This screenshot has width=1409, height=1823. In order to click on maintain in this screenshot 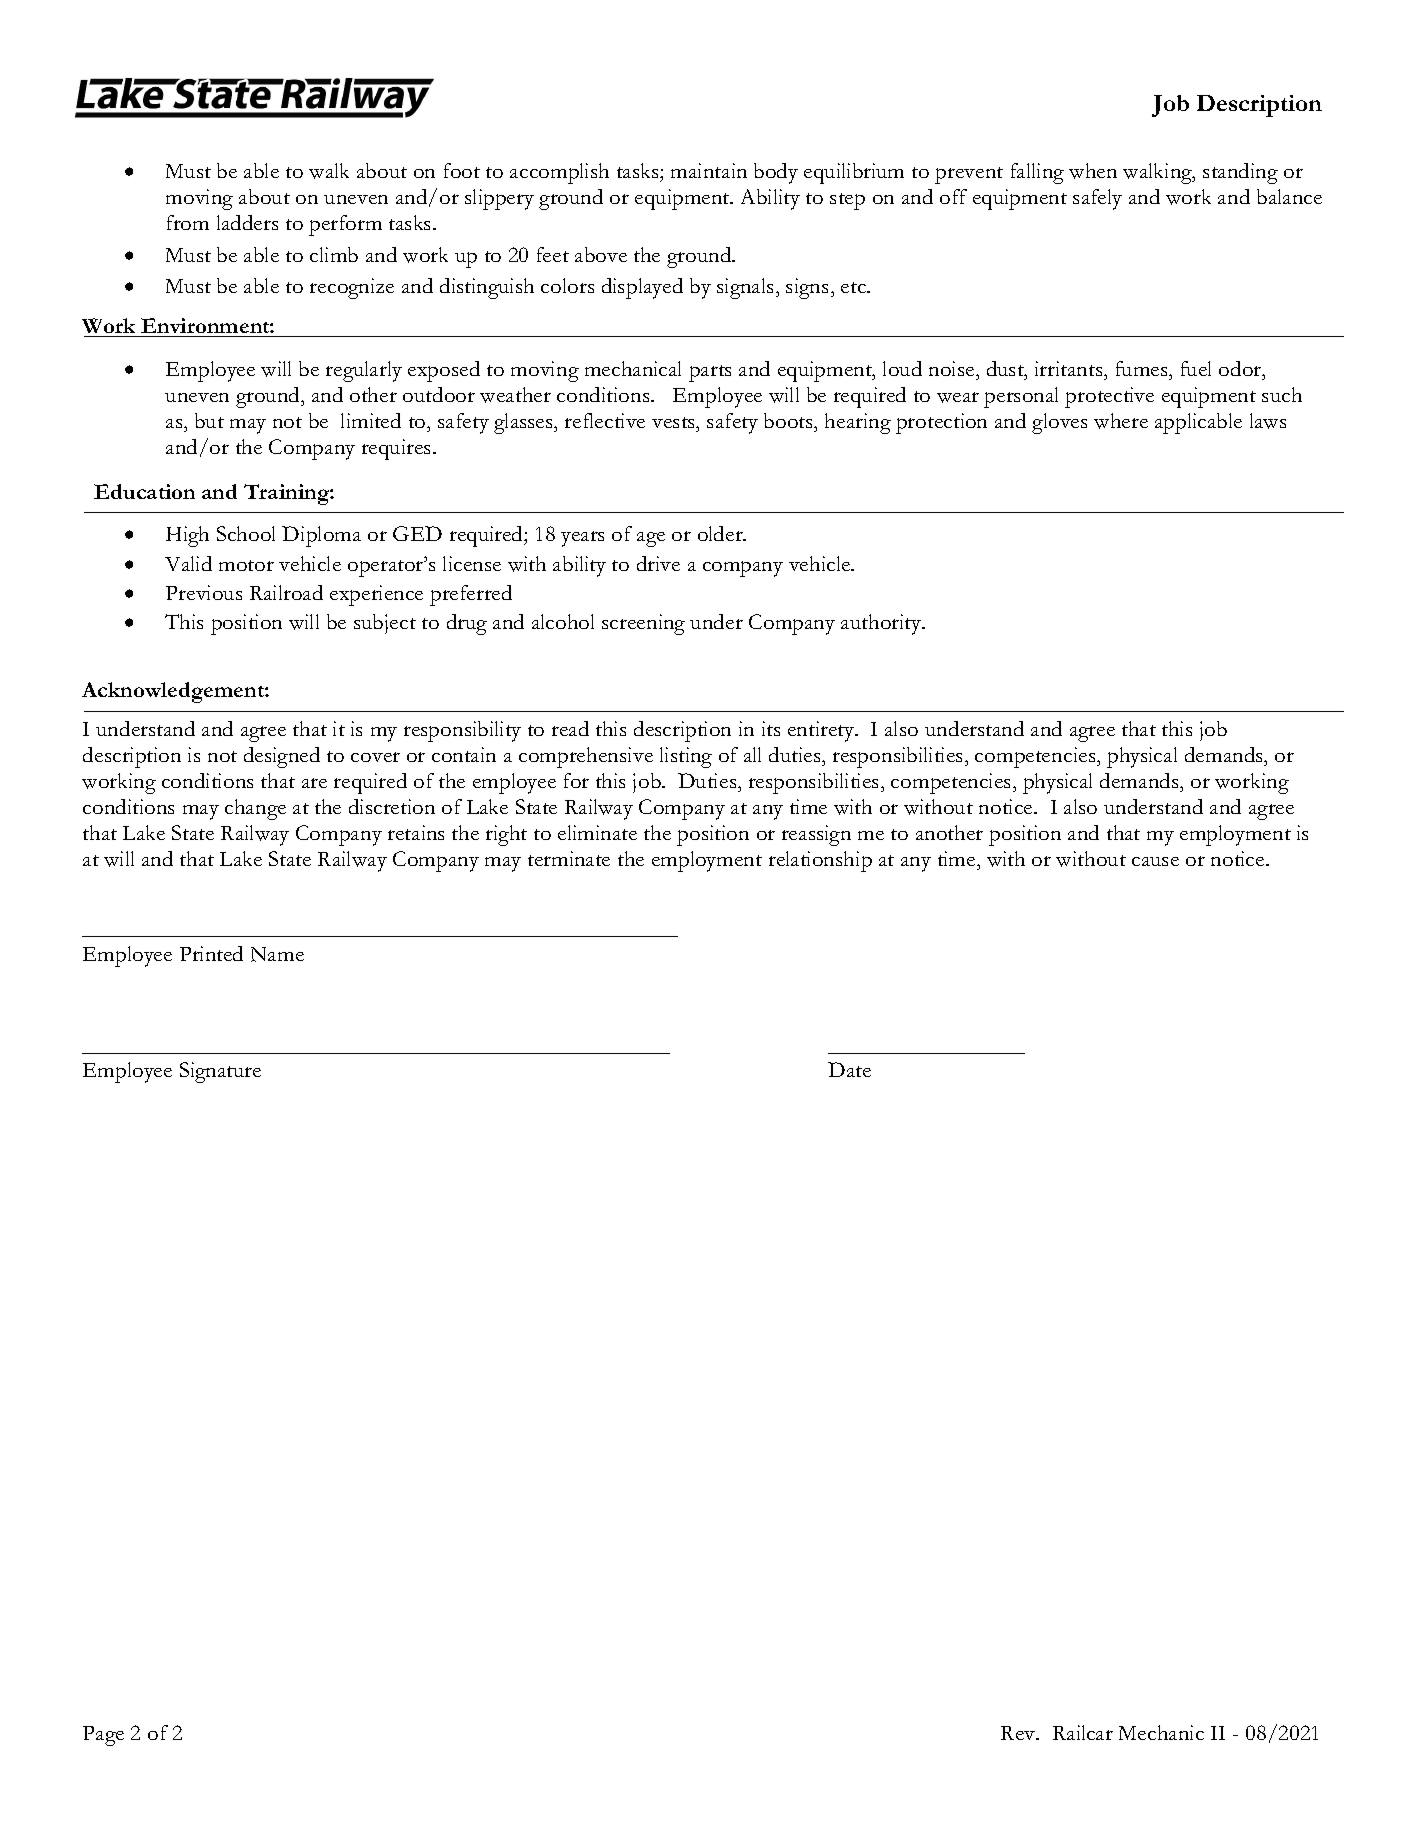, I will do `click(709, 170)`.
